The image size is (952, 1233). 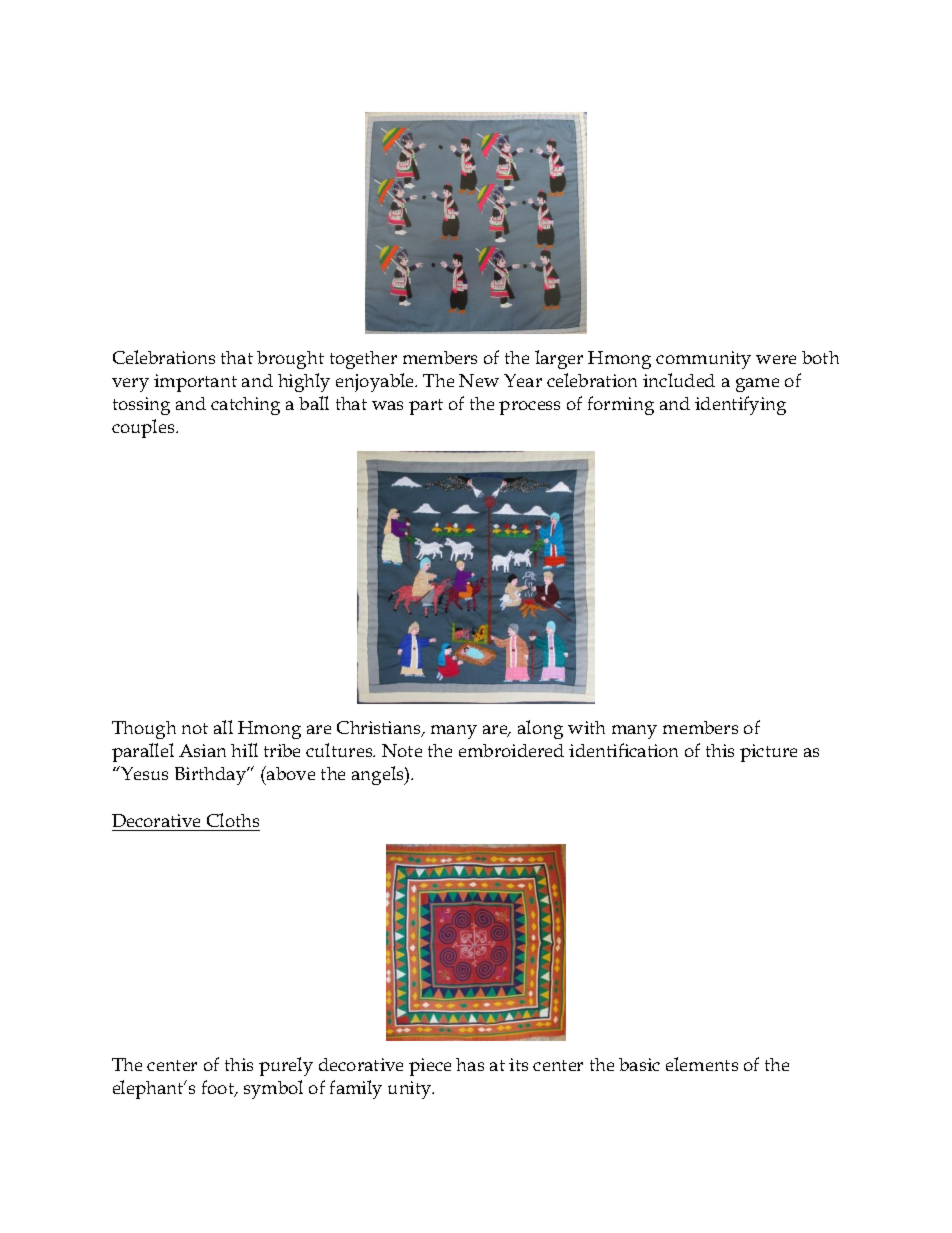 I want to click on process, so click(x=529, y=408).
